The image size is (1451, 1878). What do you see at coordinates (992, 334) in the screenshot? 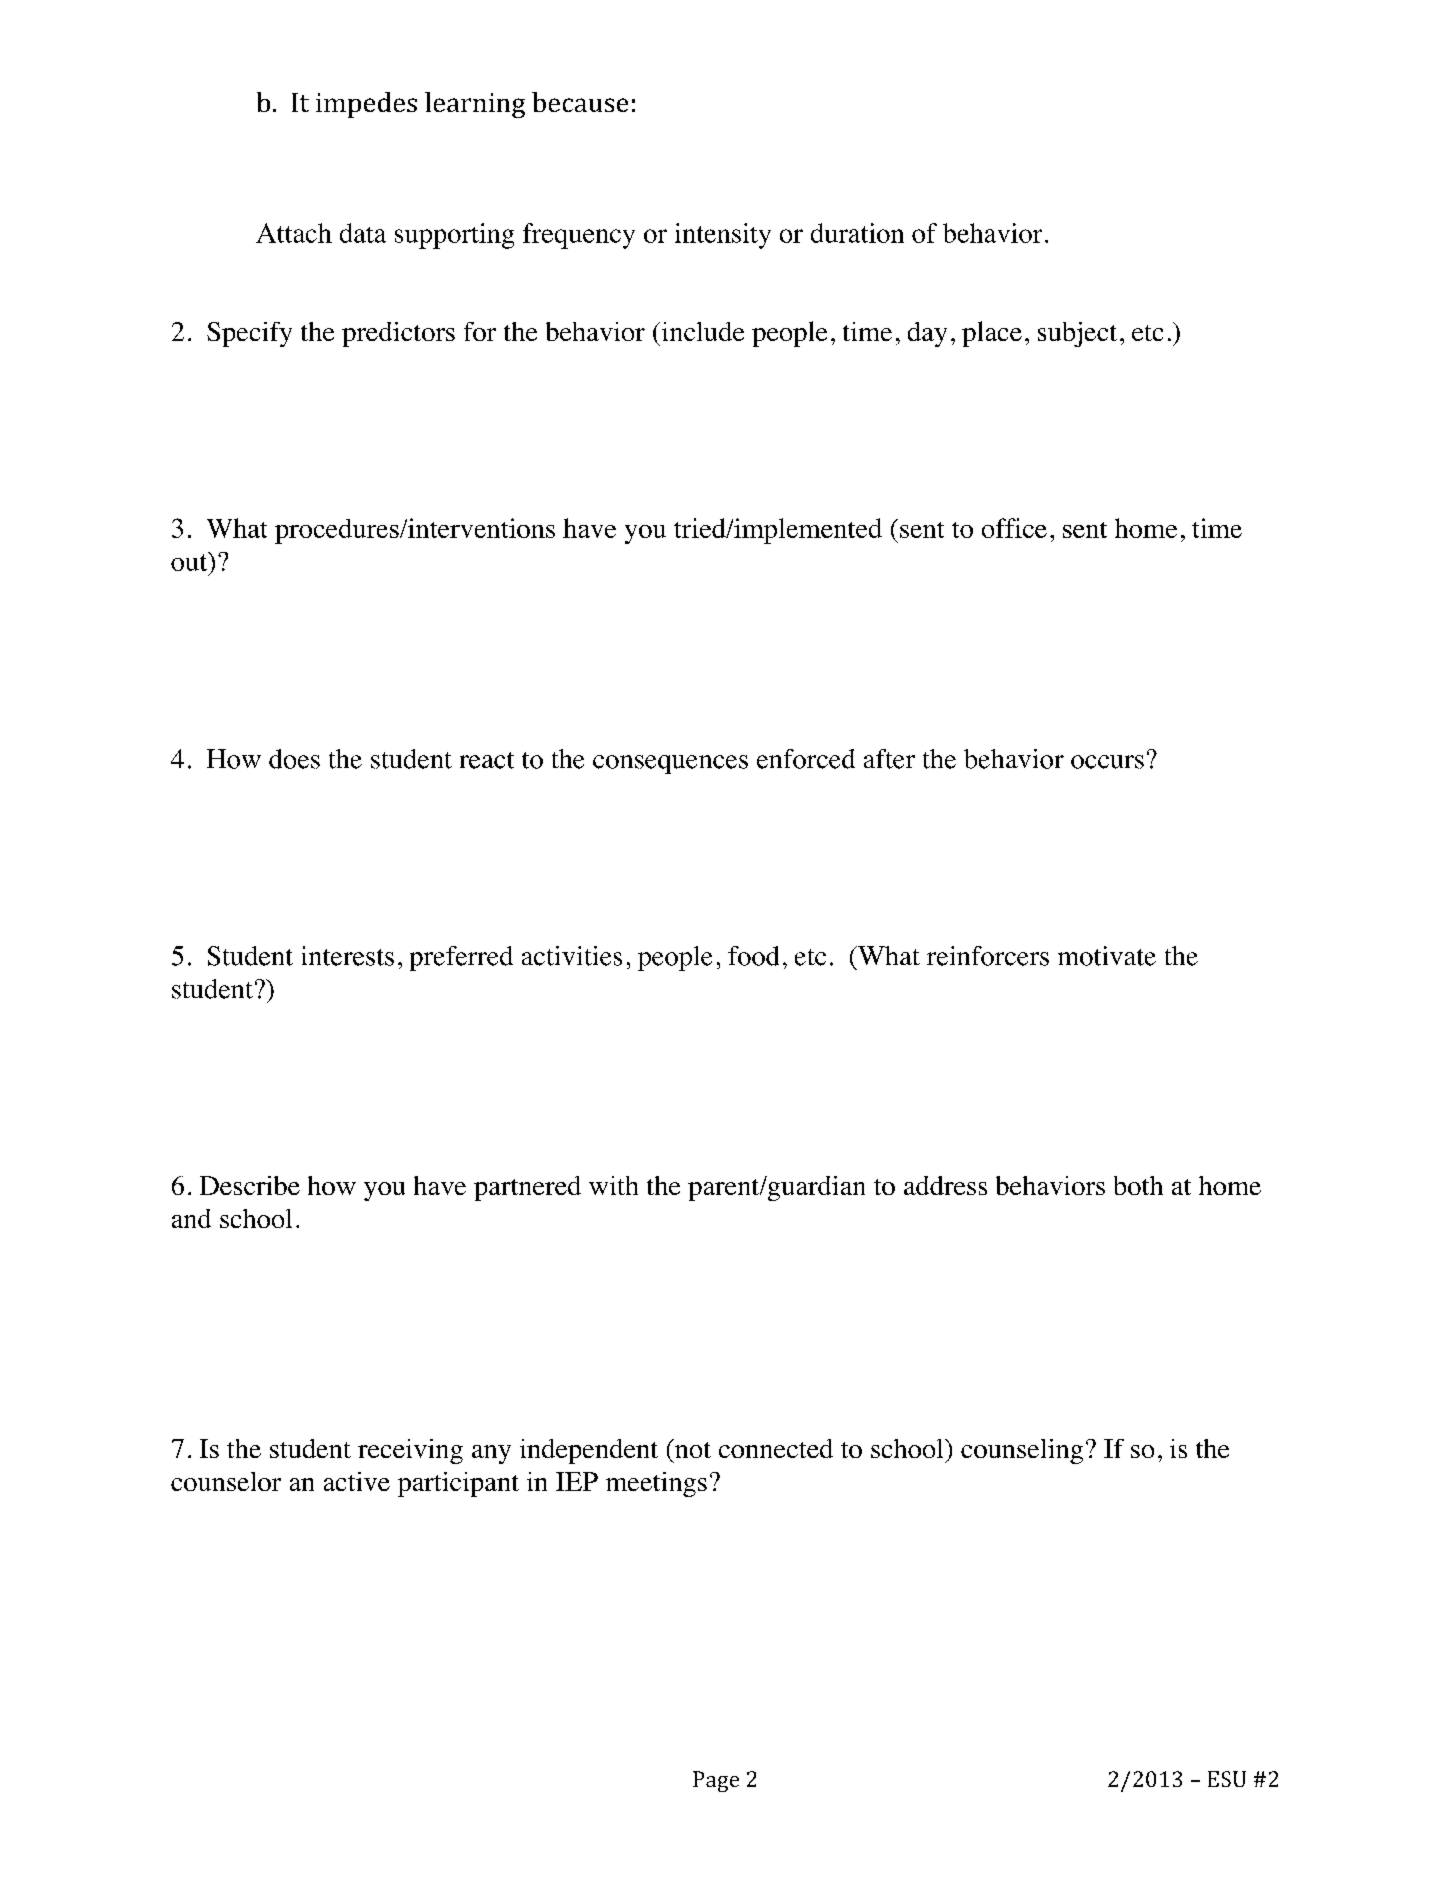
I see `place` at bounding box center [992, 334].
